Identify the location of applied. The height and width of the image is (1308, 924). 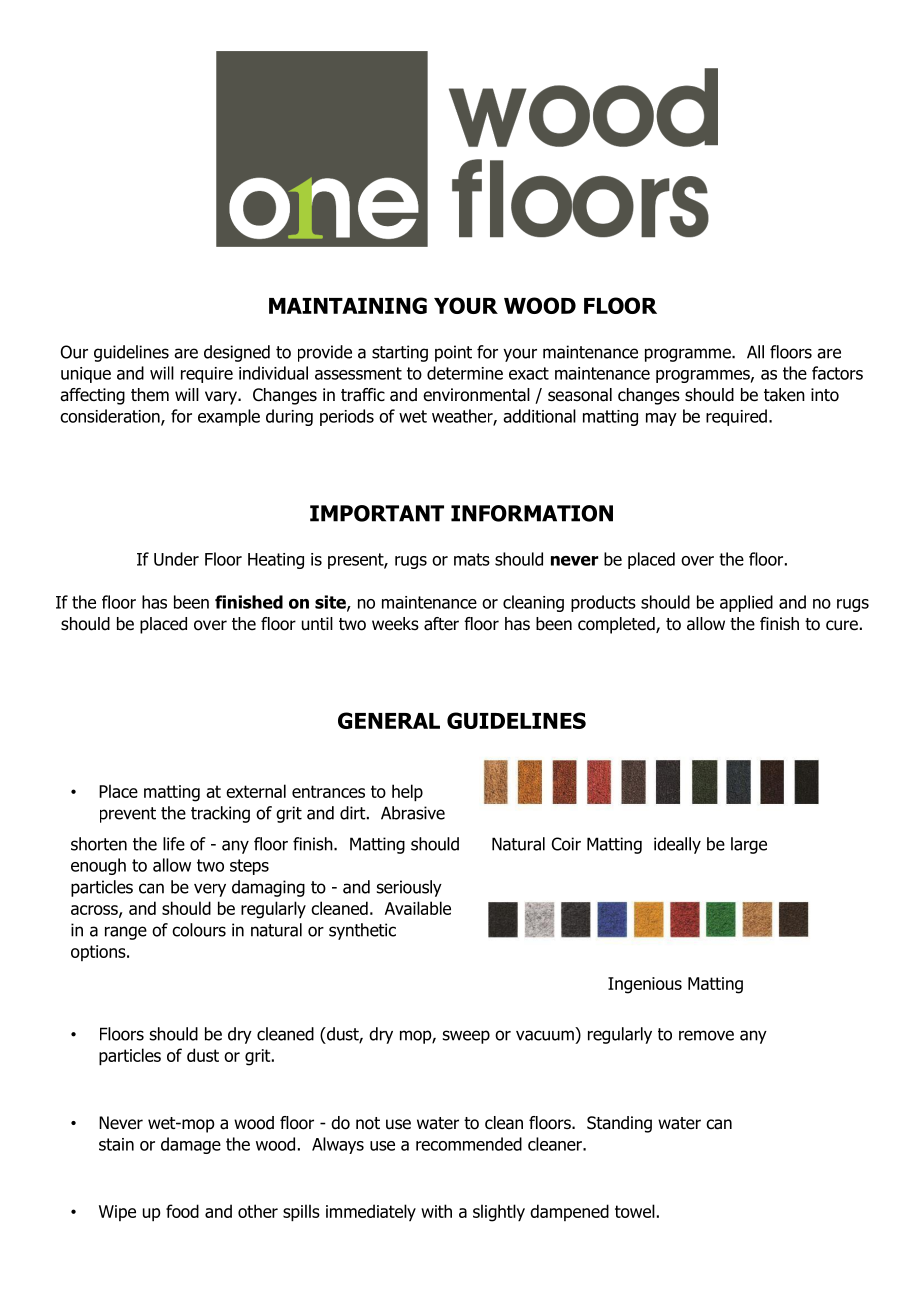
(746, 603).
